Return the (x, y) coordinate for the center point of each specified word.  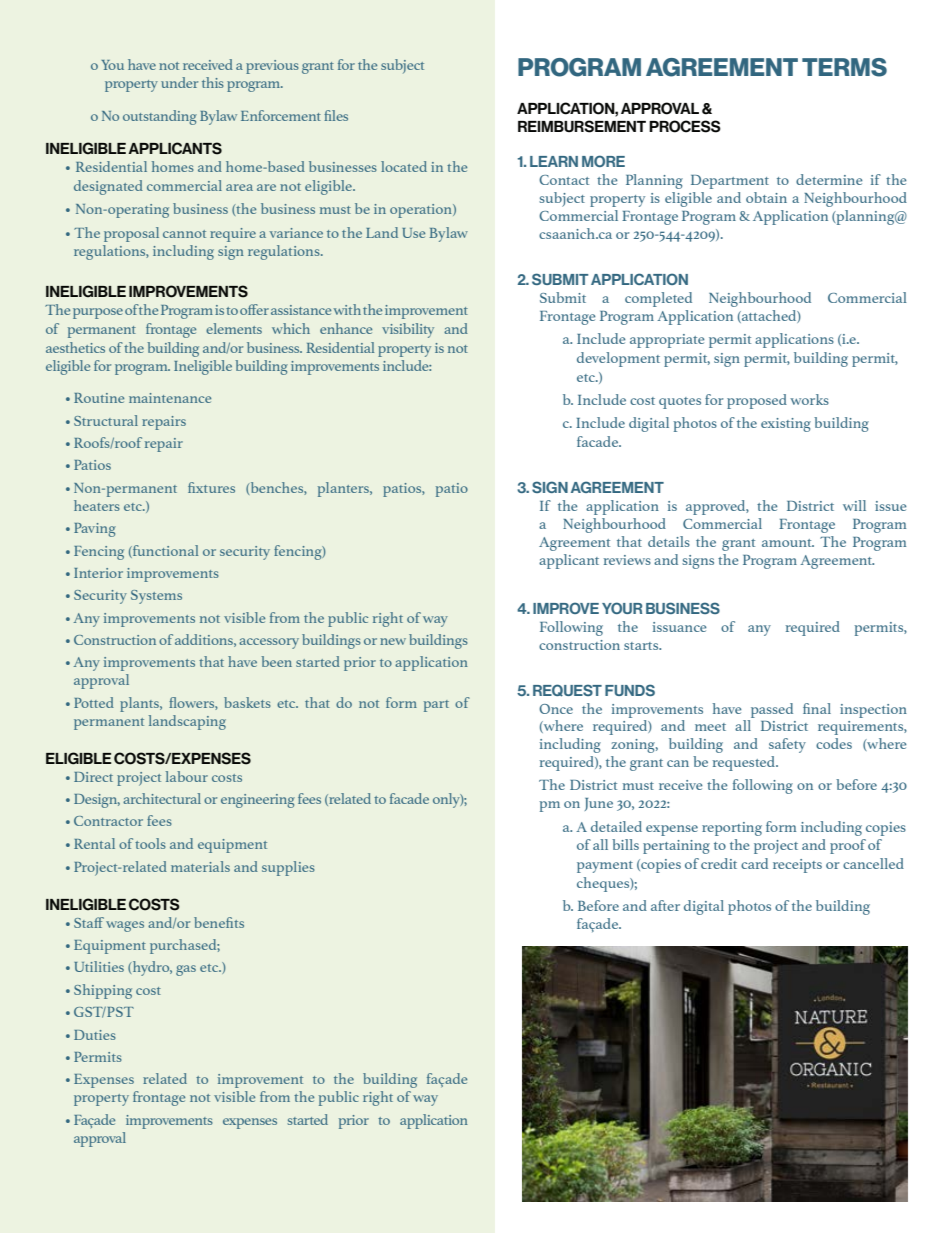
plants (140, 704)
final (817, 708)
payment (605, 867)
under (179, 82)
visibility (408, 330)
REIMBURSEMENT (582, 126)
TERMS (844, 67)
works (809, 399)
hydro (151, 968)
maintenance (170, 398)
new (393, 641)
